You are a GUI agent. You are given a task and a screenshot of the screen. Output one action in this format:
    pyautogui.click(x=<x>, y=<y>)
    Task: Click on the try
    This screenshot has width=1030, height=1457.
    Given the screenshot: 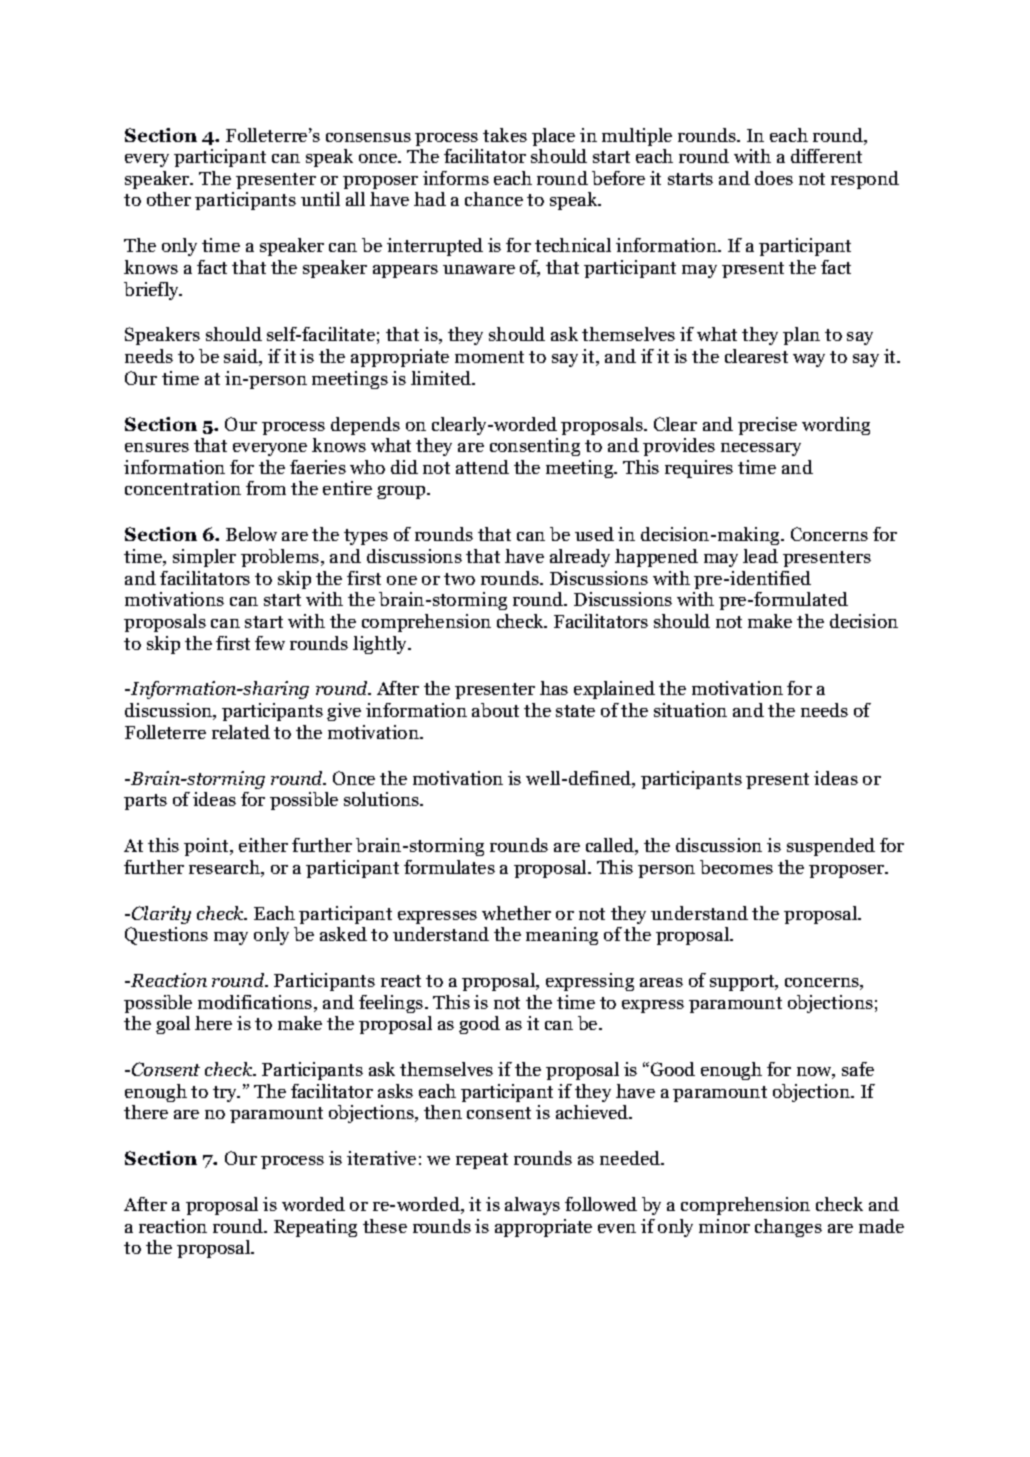 What is the action you would take?
    pyautogui.click(x=226, y=1094)
